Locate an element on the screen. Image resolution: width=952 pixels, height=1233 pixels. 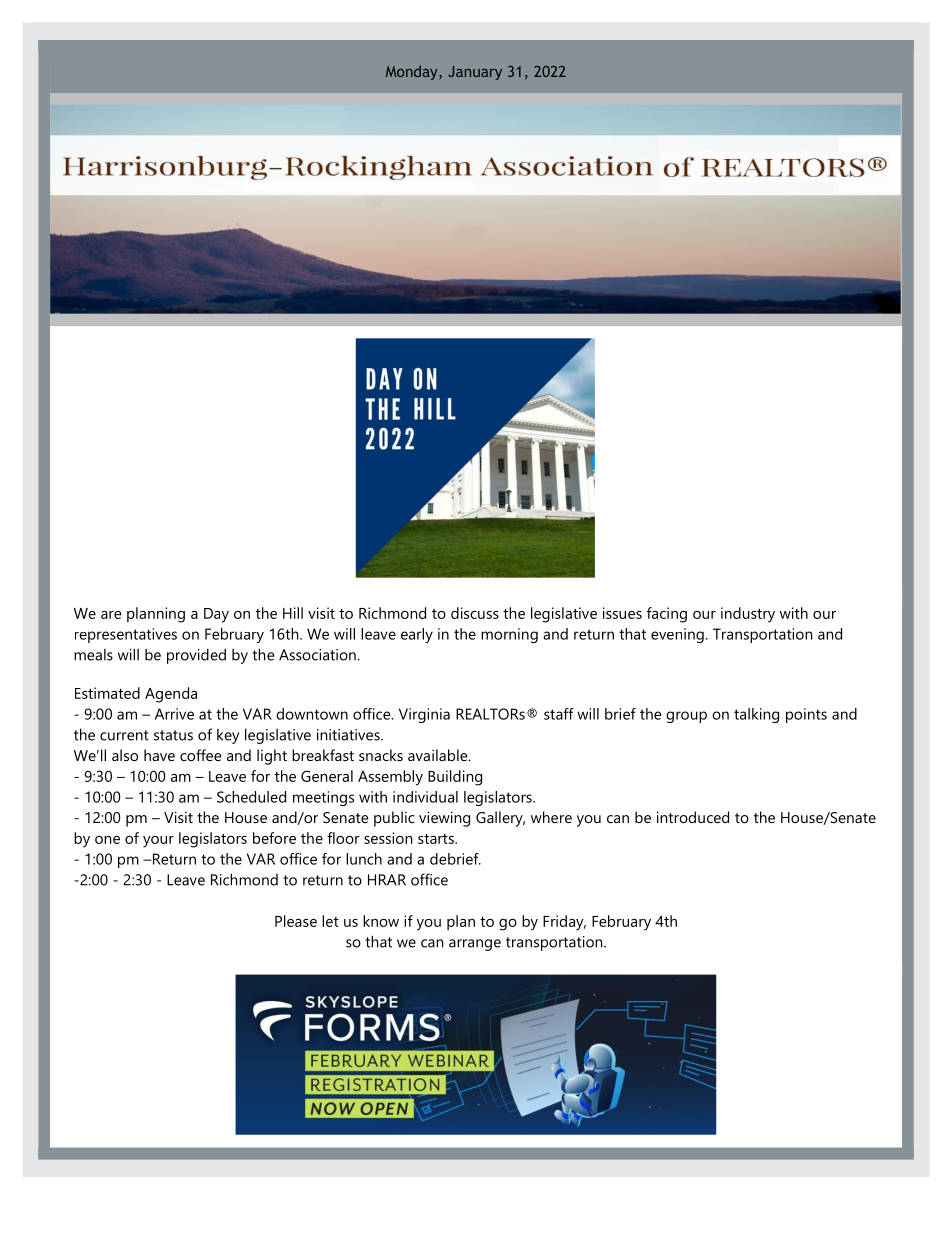
January is located at coordinates (475, 73).
